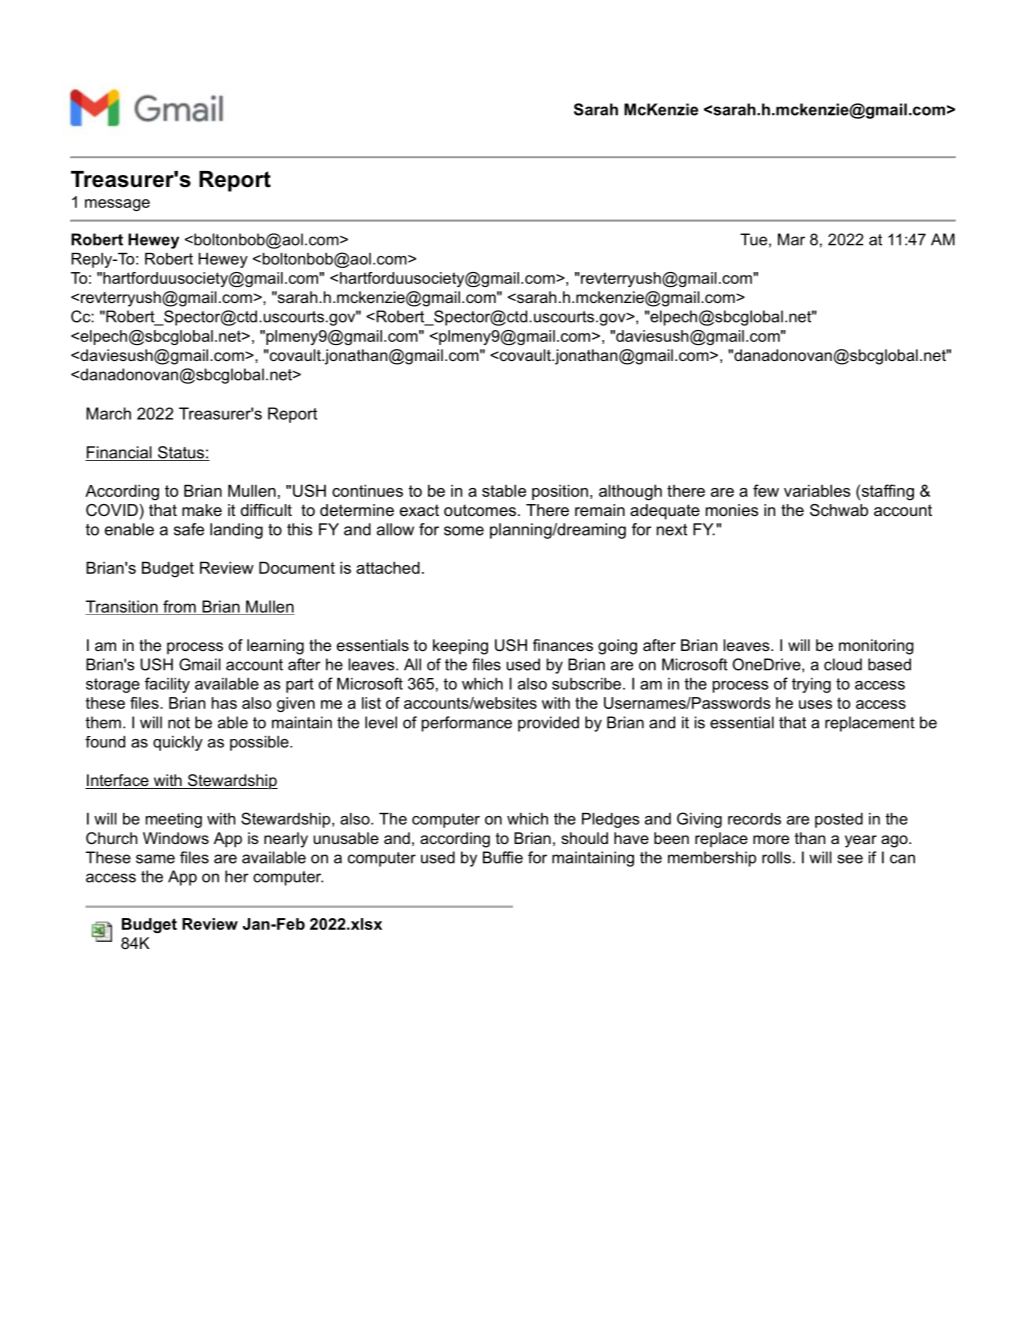 The height and width of the page is (1328, 1026). What do you see at coordinates (189, 529) in the page?
I see `safe` at bounding box center [189, 529].
